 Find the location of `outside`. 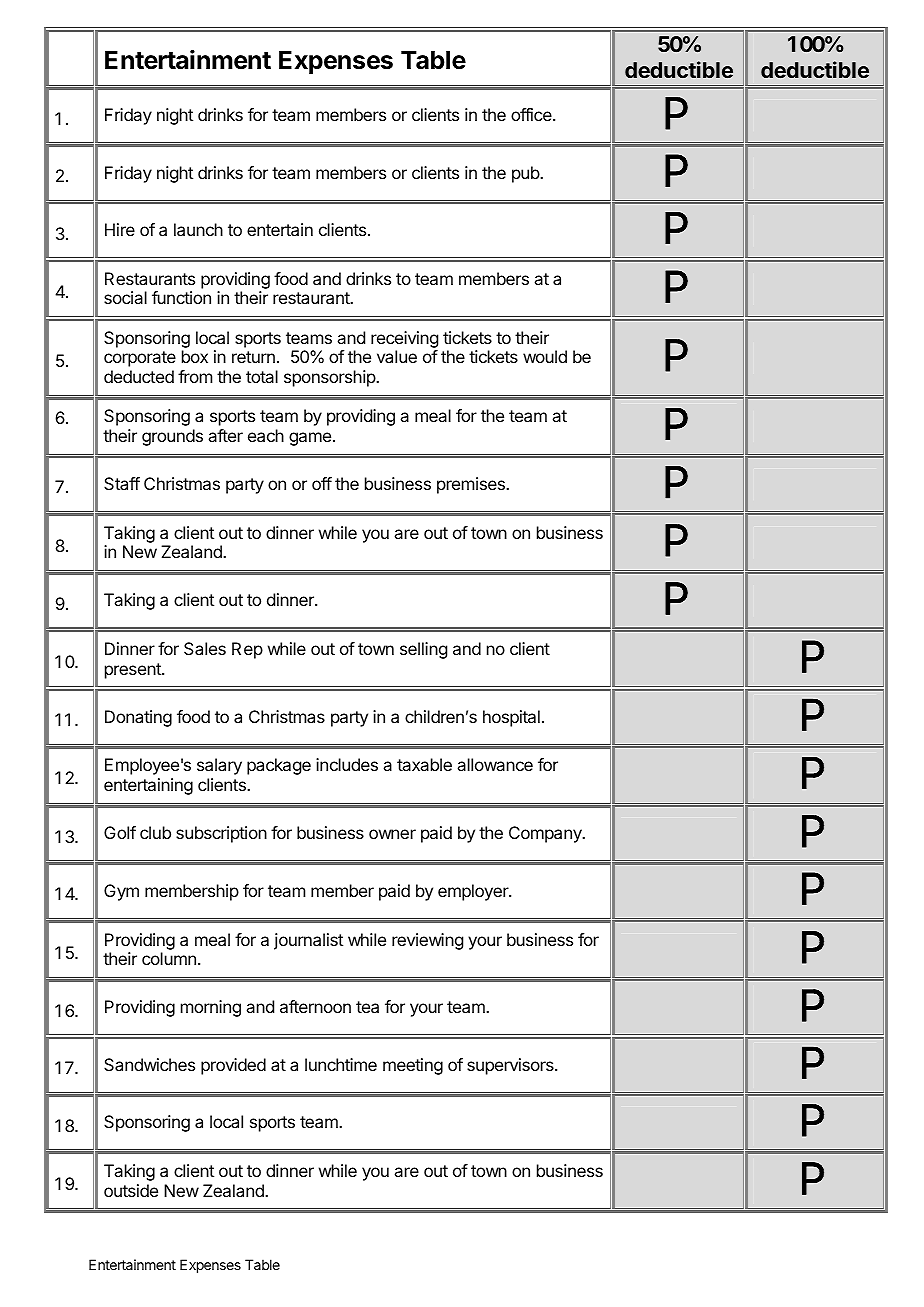

outside is located at coordinates (131, 1190).
